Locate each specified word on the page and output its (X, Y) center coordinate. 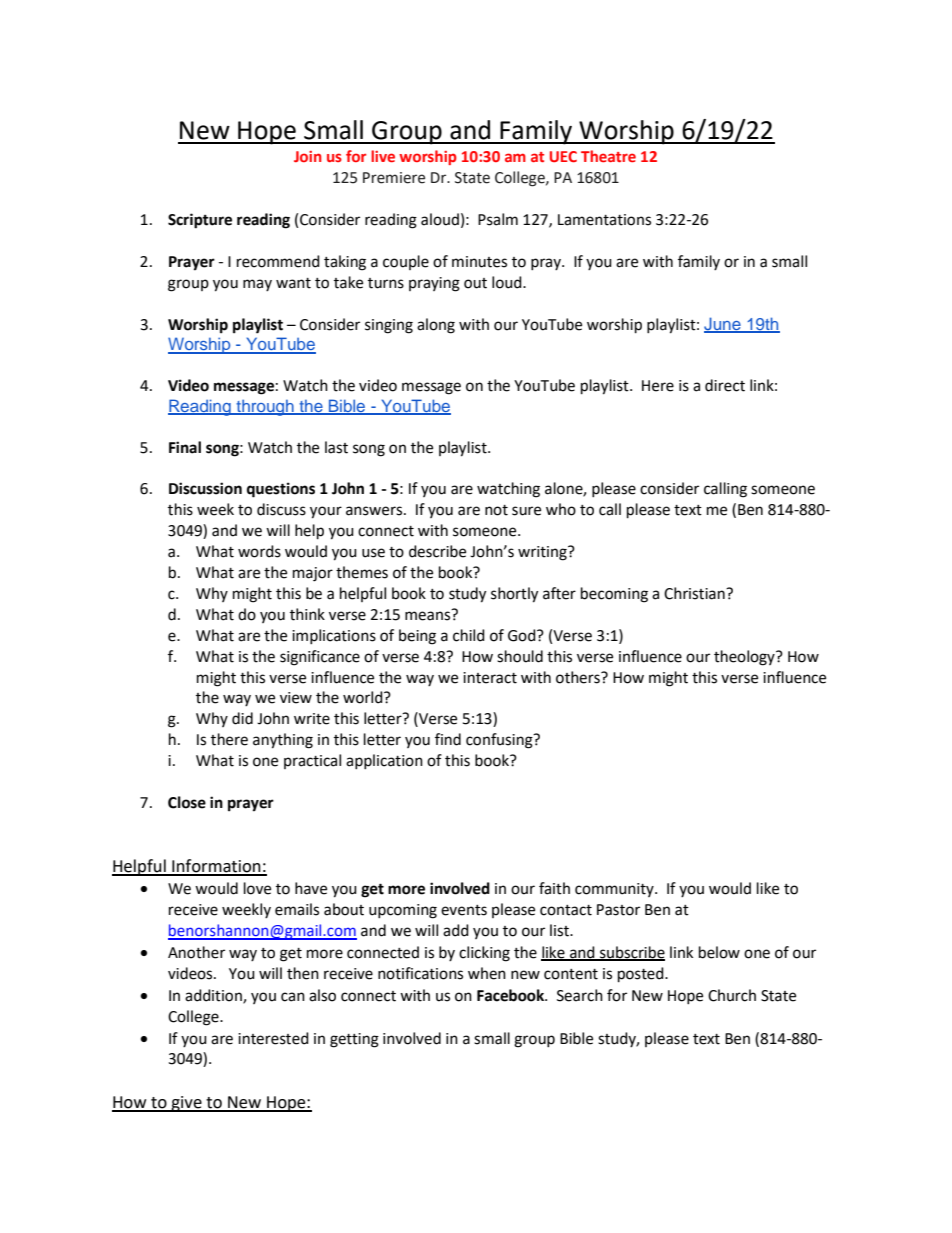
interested (273, 1038)
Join (308, 156)
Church (732, 995)
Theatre (608, 156)
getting (354, 1040)
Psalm (498, 219)
